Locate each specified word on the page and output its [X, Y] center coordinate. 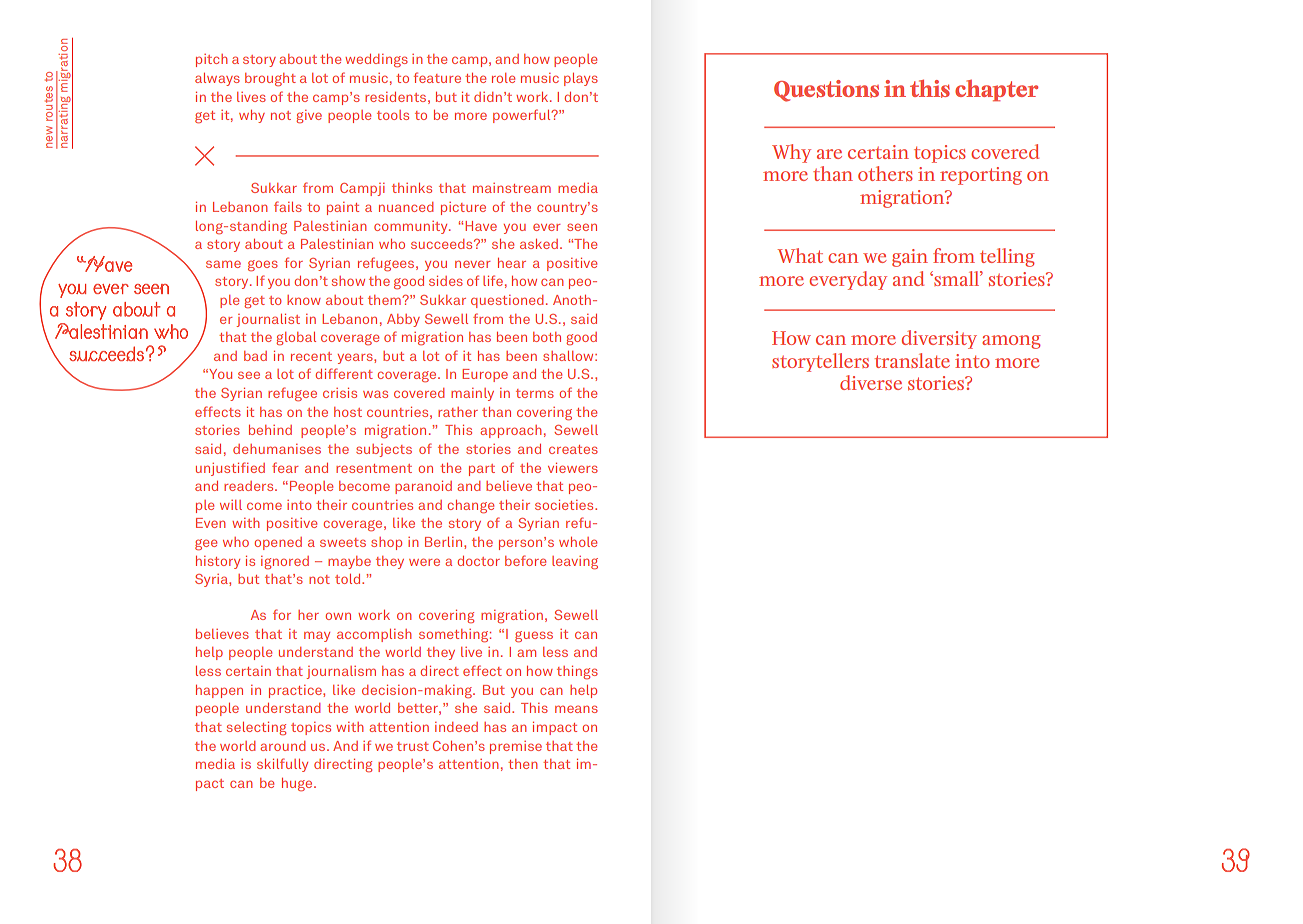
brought [270, 80]
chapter [996, 90]
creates [573, 449]
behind [270, 430]
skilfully [282, 765]
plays [581, 79]
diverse [871, 382]
